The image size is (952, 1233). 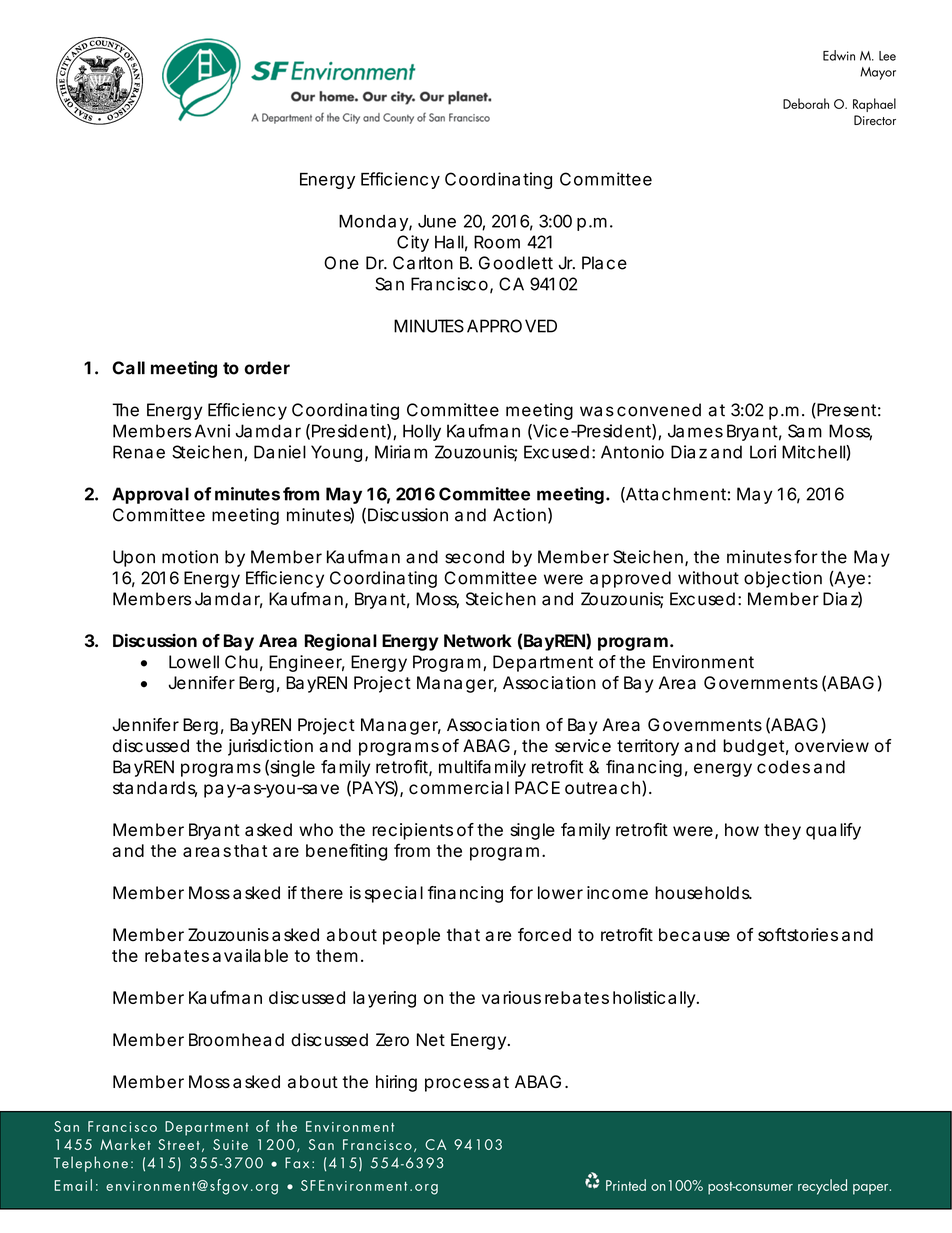 I want to click on Mitchell, so click(x=814, y=453).
